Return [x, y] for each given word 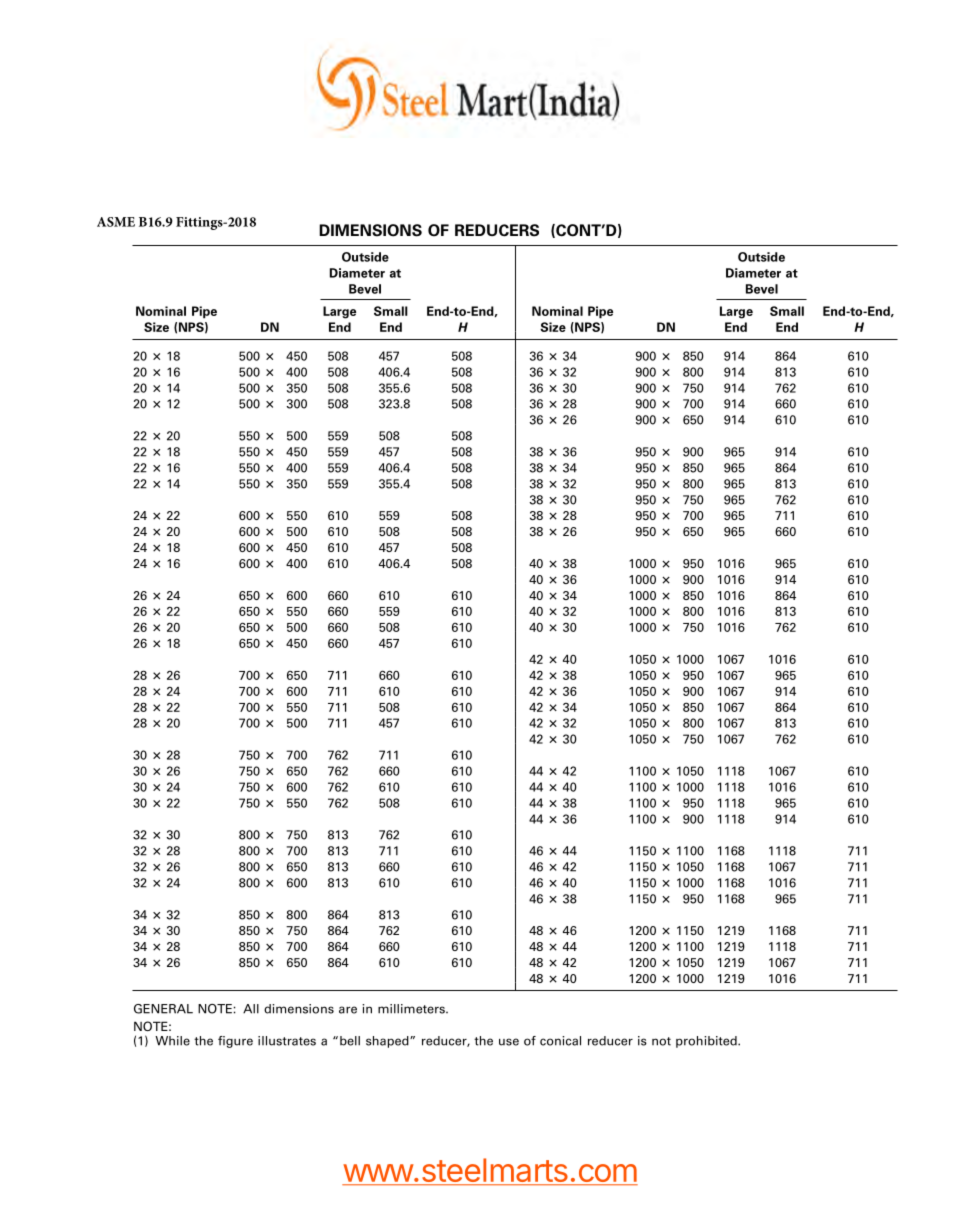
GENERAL [163, 1009]
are [348, 1010]
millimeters [412, 1009]
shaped [388, 1042]
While [172, 1041]
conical [560, 1041]
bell [350, 1041]
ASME [116, 222]
